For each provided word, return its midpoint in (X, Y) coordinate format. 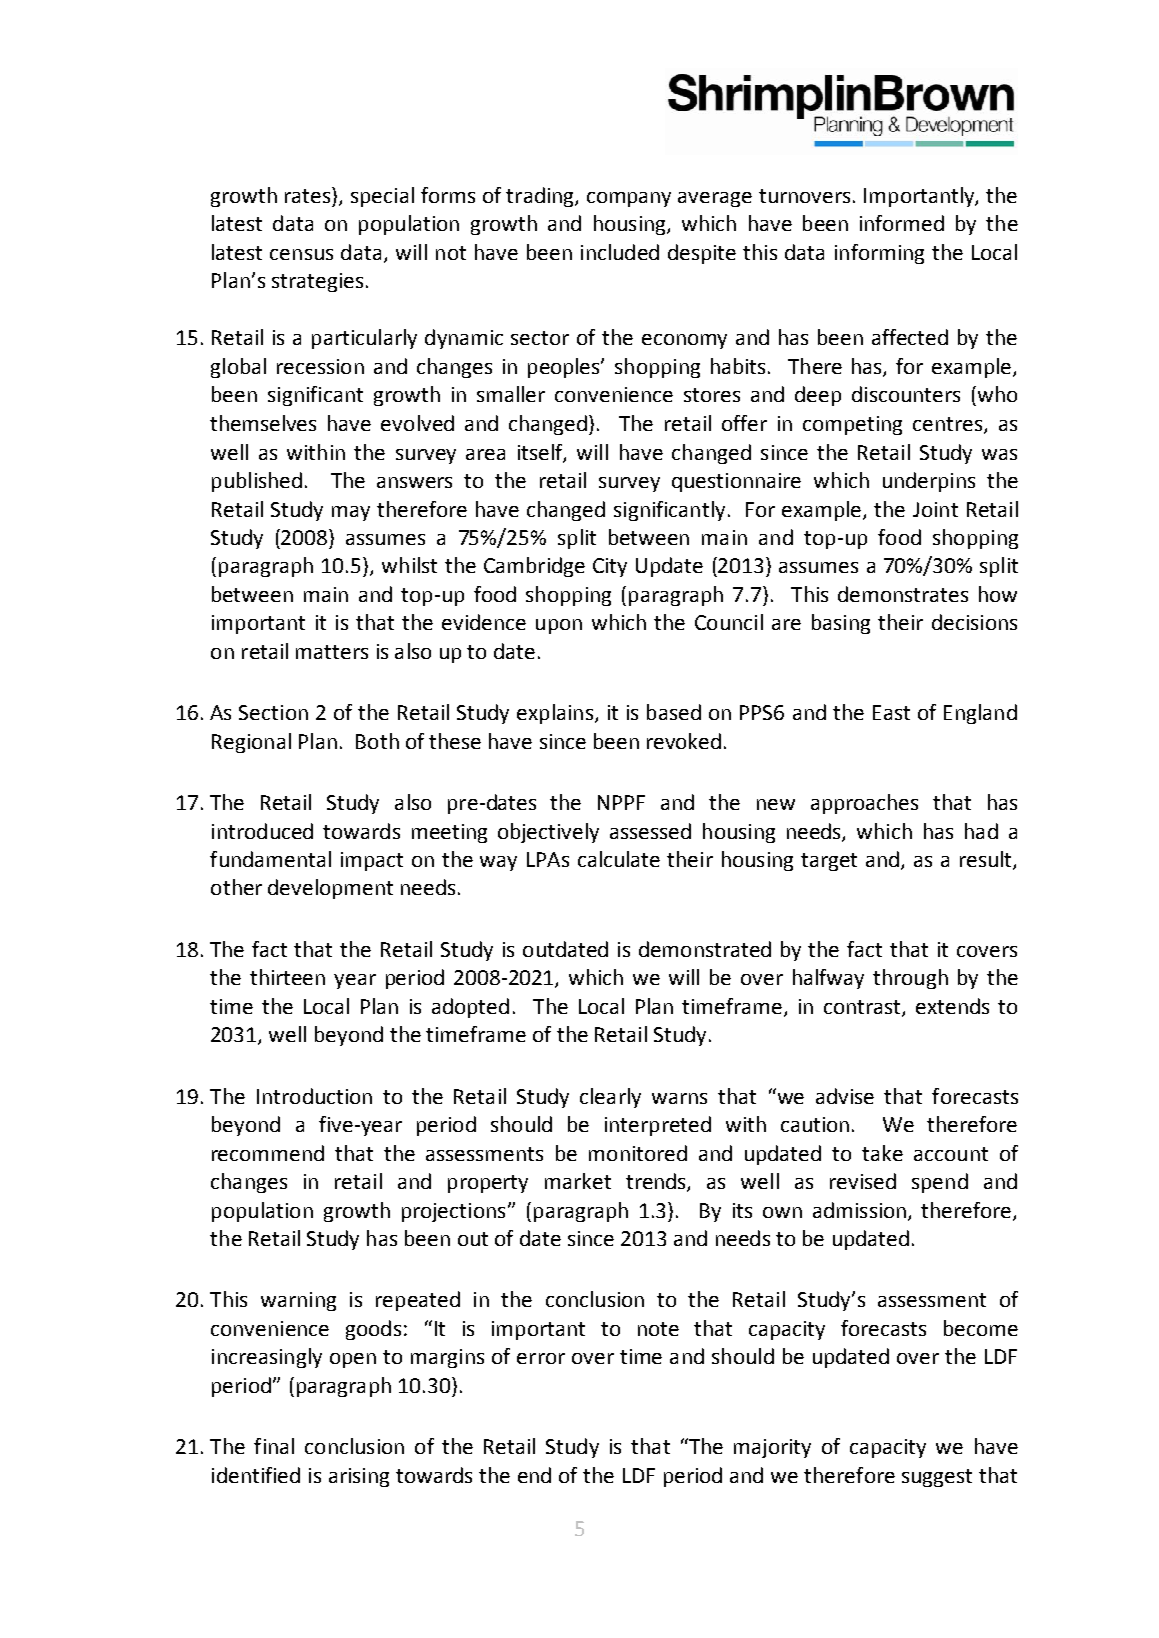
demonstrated (705, 949)
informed (902, 223)
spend (940, 1183)
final (274, 1446)
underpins (929, 482)
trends (657, 1182)
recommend (268, 1153)
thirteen (287, 977)
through (910, 979)
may (351, 513)
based (674, 712)
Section (273, 712)
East (891, 712)
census (301, 254)
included (620, 252)
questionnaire (736, 482)
